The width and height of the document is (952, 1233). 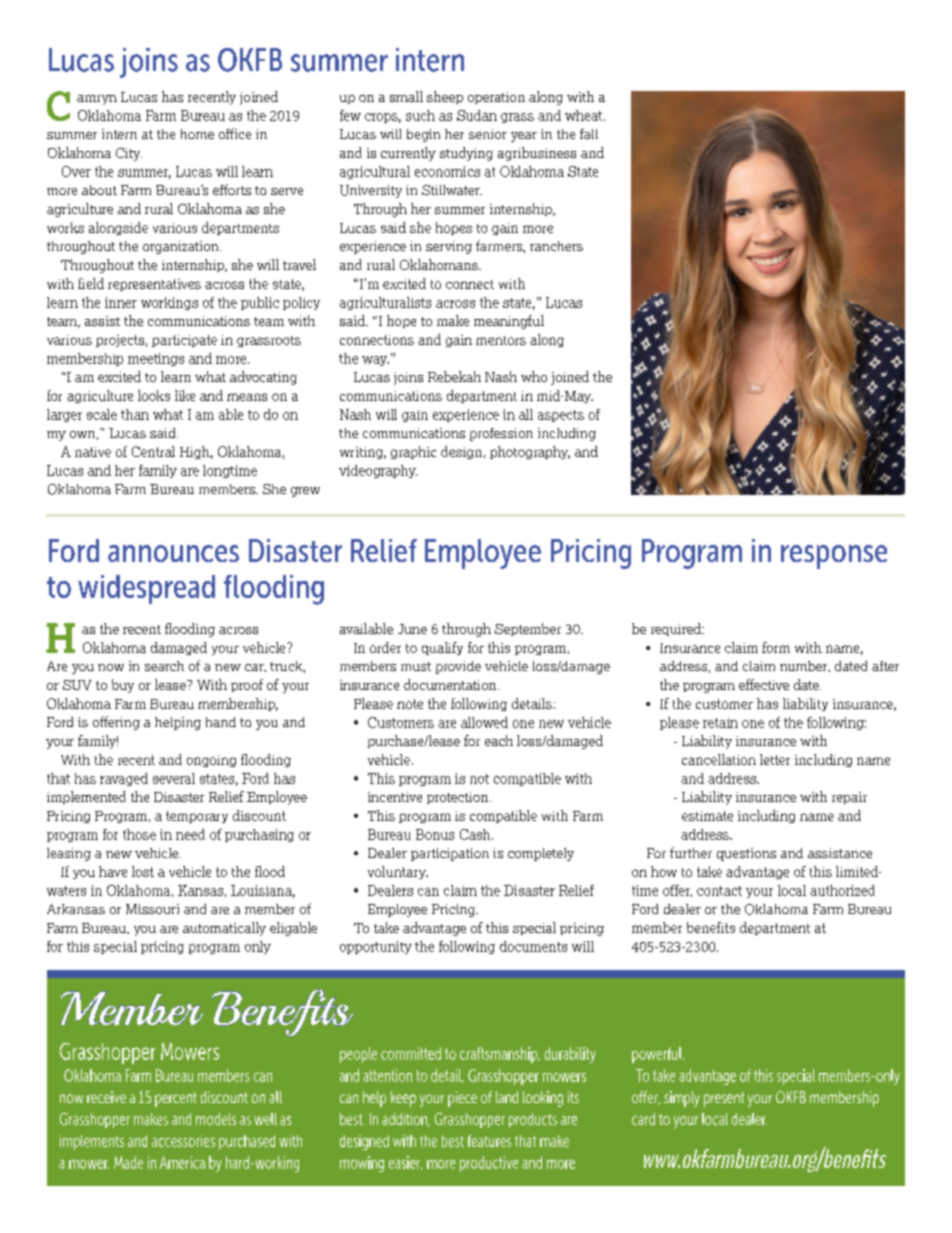 I want to click on features, so click(x=489, y=1141).
